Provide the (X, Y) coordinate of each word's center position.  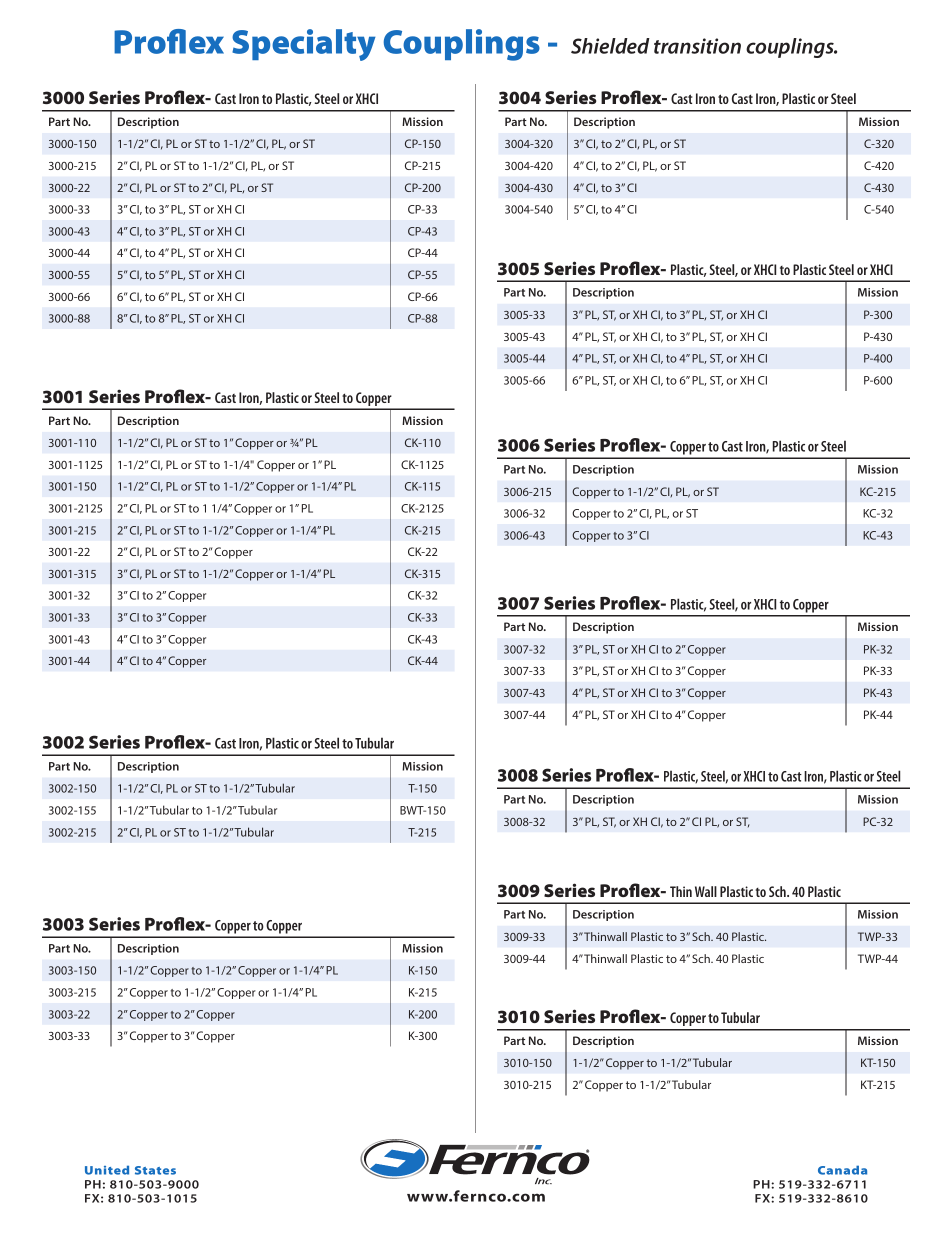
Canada (842, 1170)
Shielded (610, 46)
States (155, 1170)
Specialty (303, 45)
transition (697, 46)
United (107, 1170)
